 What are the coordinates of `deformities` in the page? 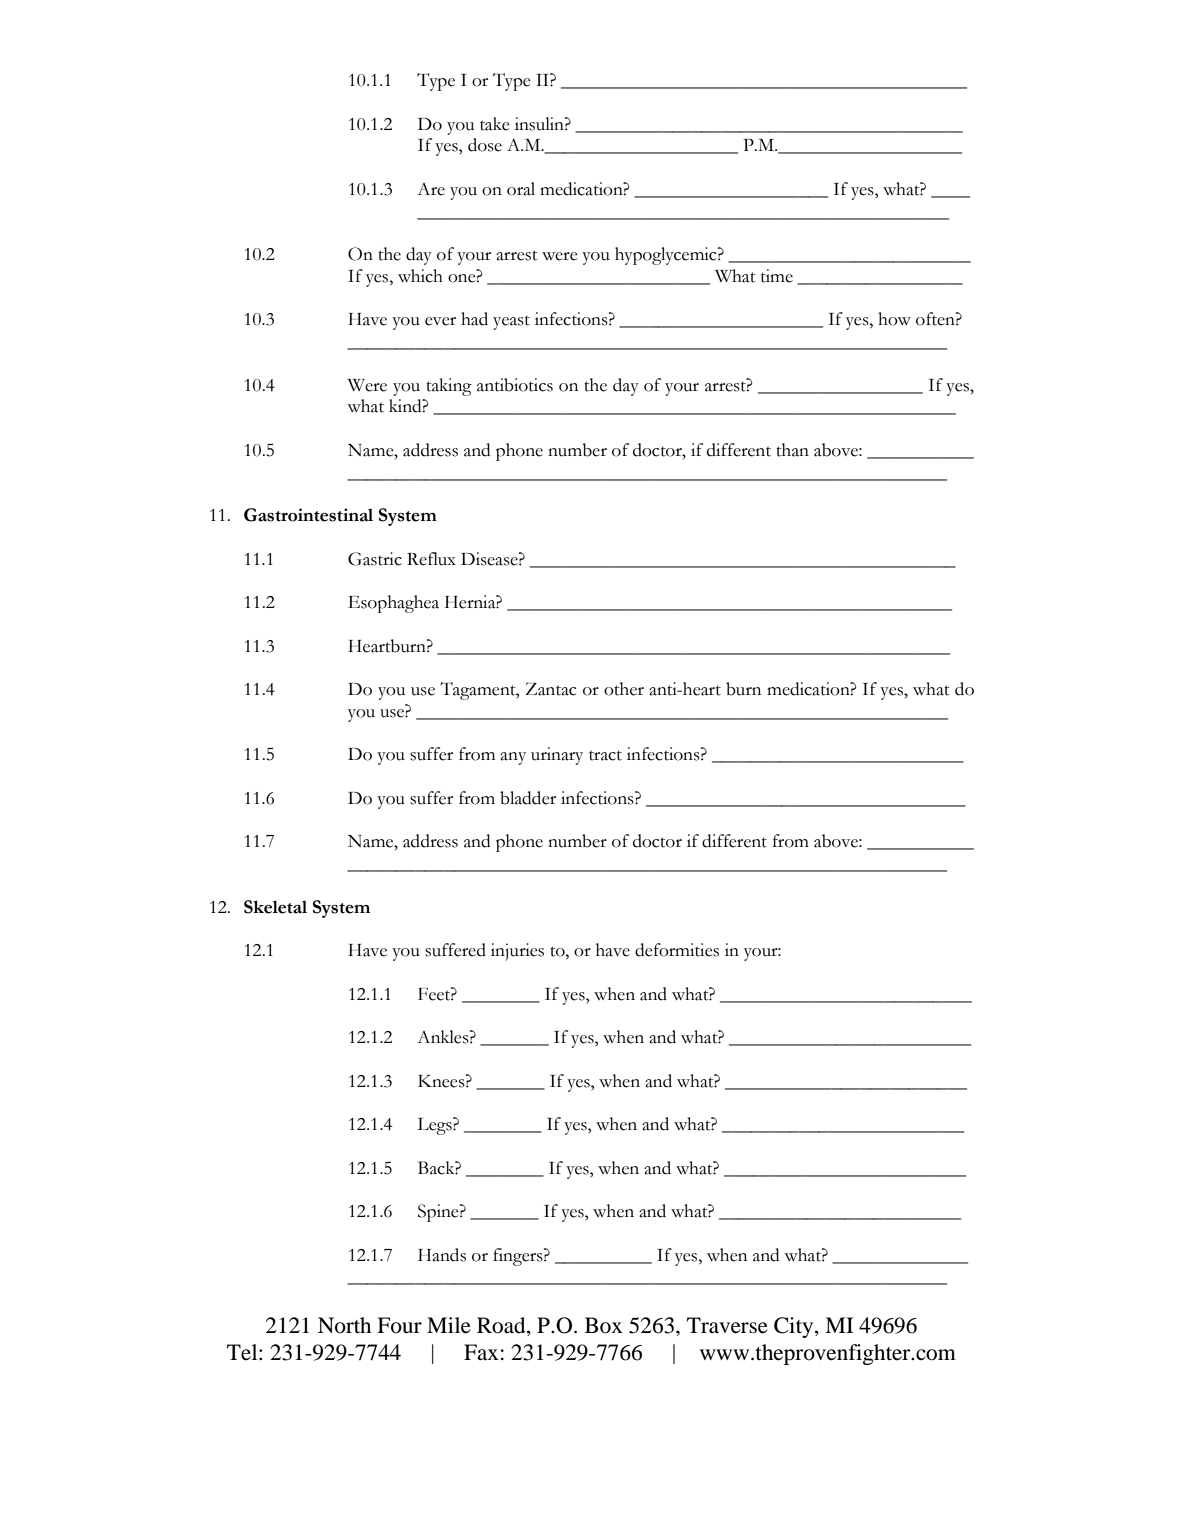 It's located at (677, 950).
